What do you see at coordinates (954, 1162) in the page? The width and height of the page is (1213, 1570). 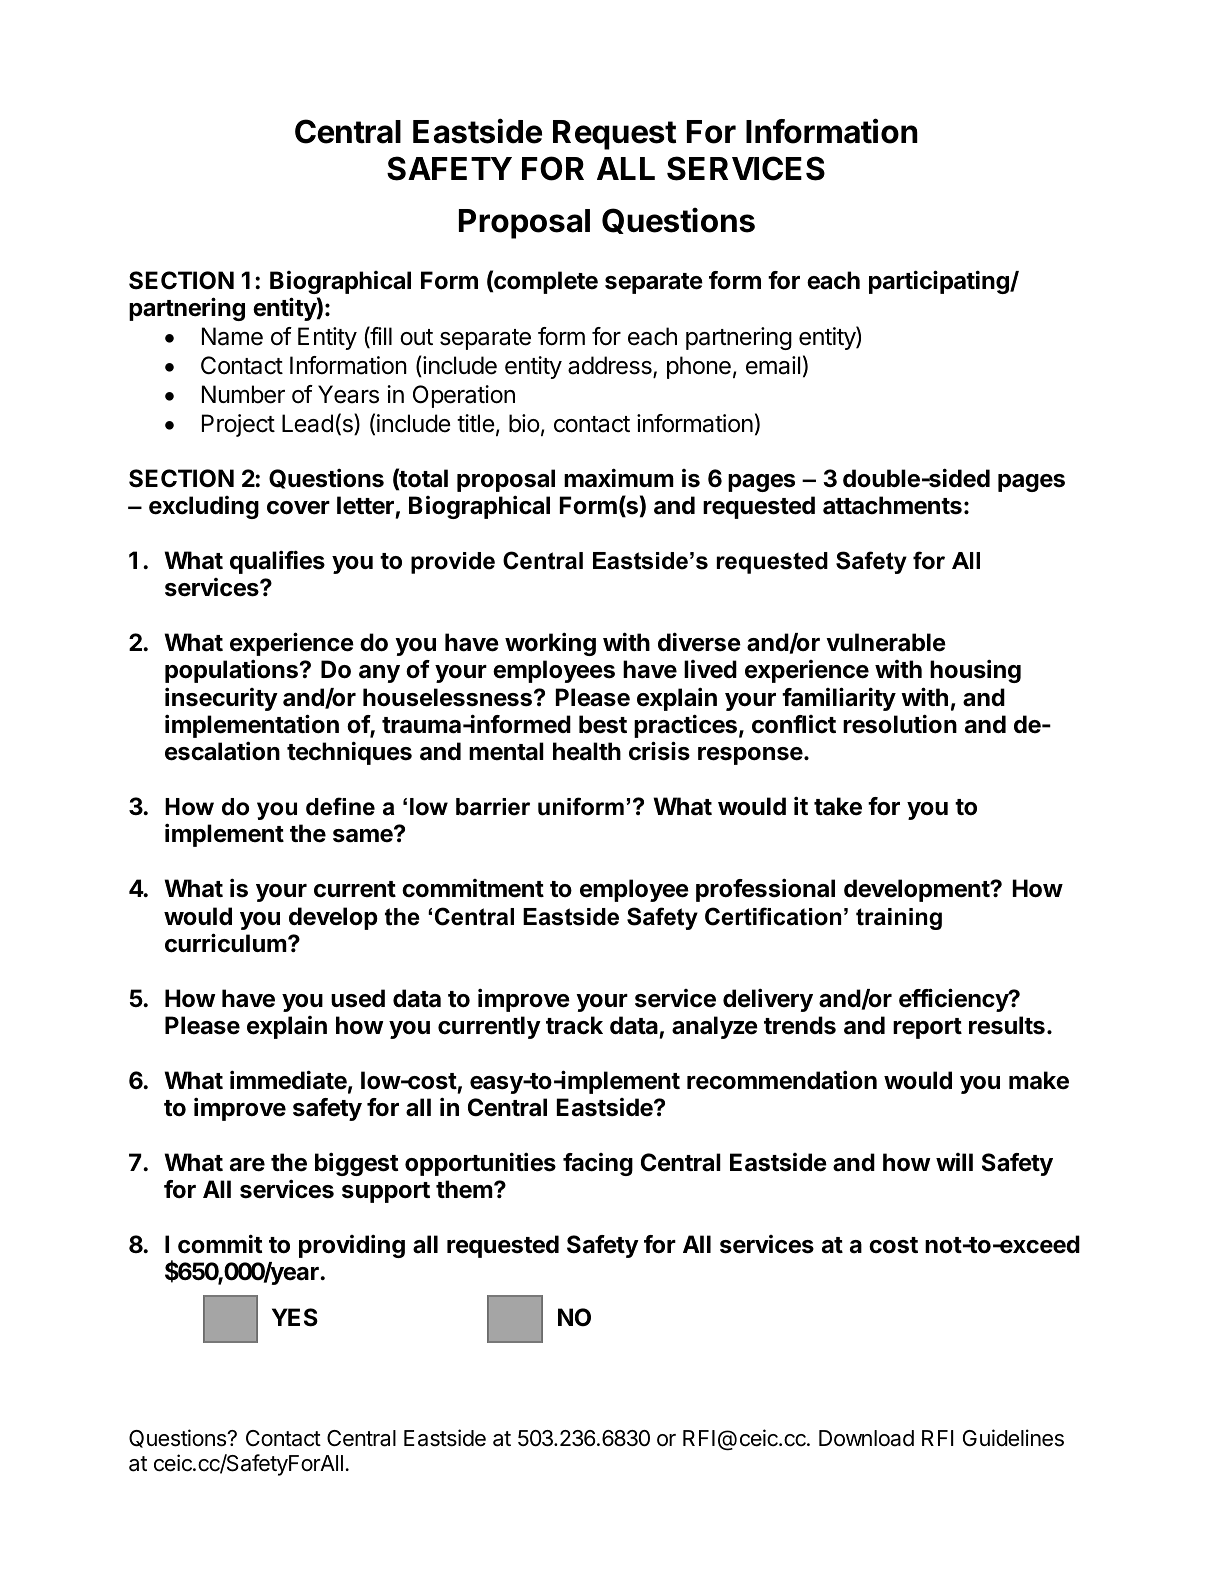 I see `will` at bounding box center [954, 1162].
